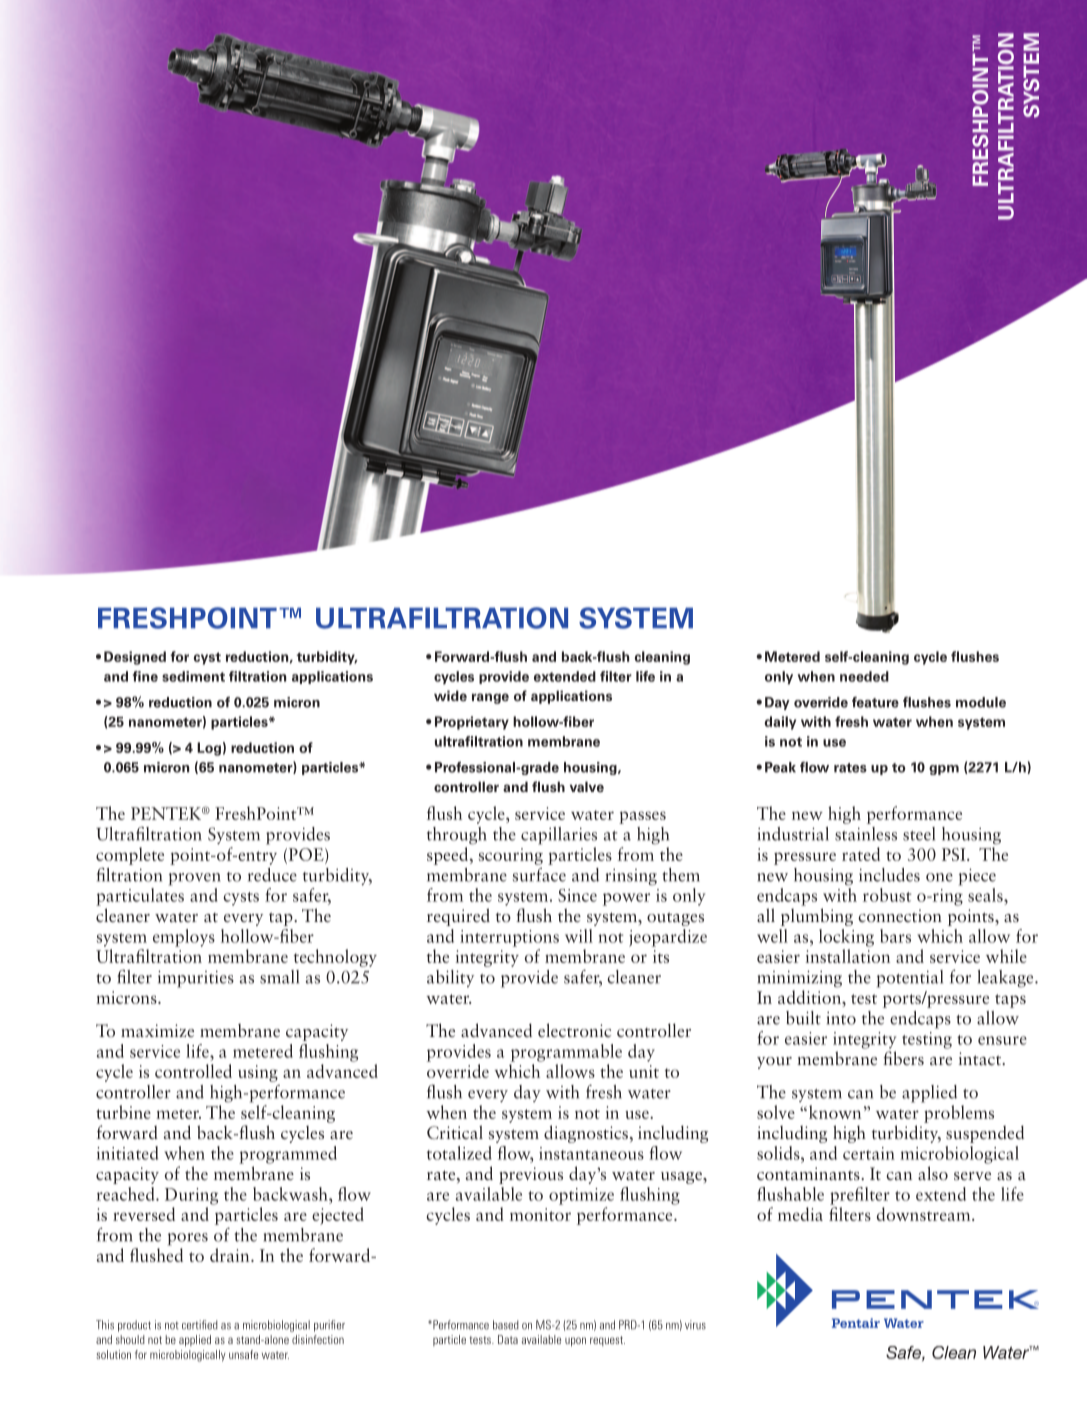  What do you see at coordinates (864, 676) in the page?
I see `needed` at bounding box center [864, 676].
